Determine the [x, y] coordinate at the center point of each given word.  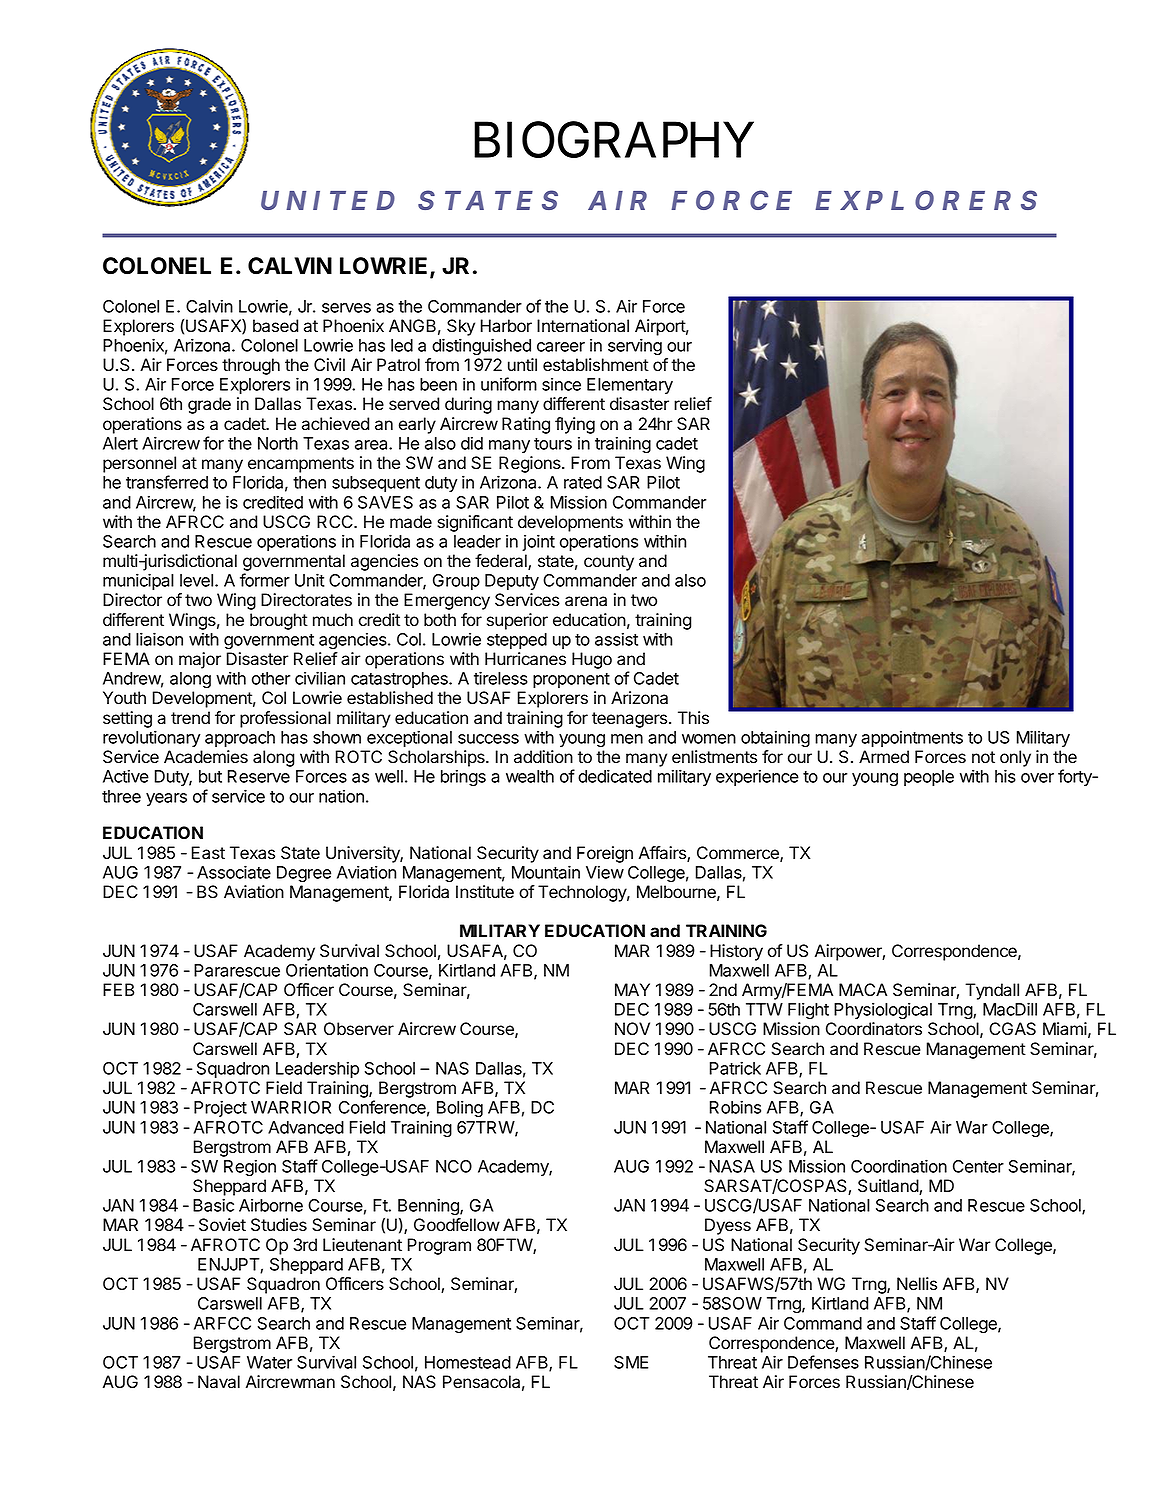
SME [631, 1362]
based [275, 326]
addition [543, 757]
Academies [206, 757]
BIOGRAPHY [614, 140]
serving [635, 347]
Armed [884, 757]
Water [269, 1362]
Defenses [823, 1362]
